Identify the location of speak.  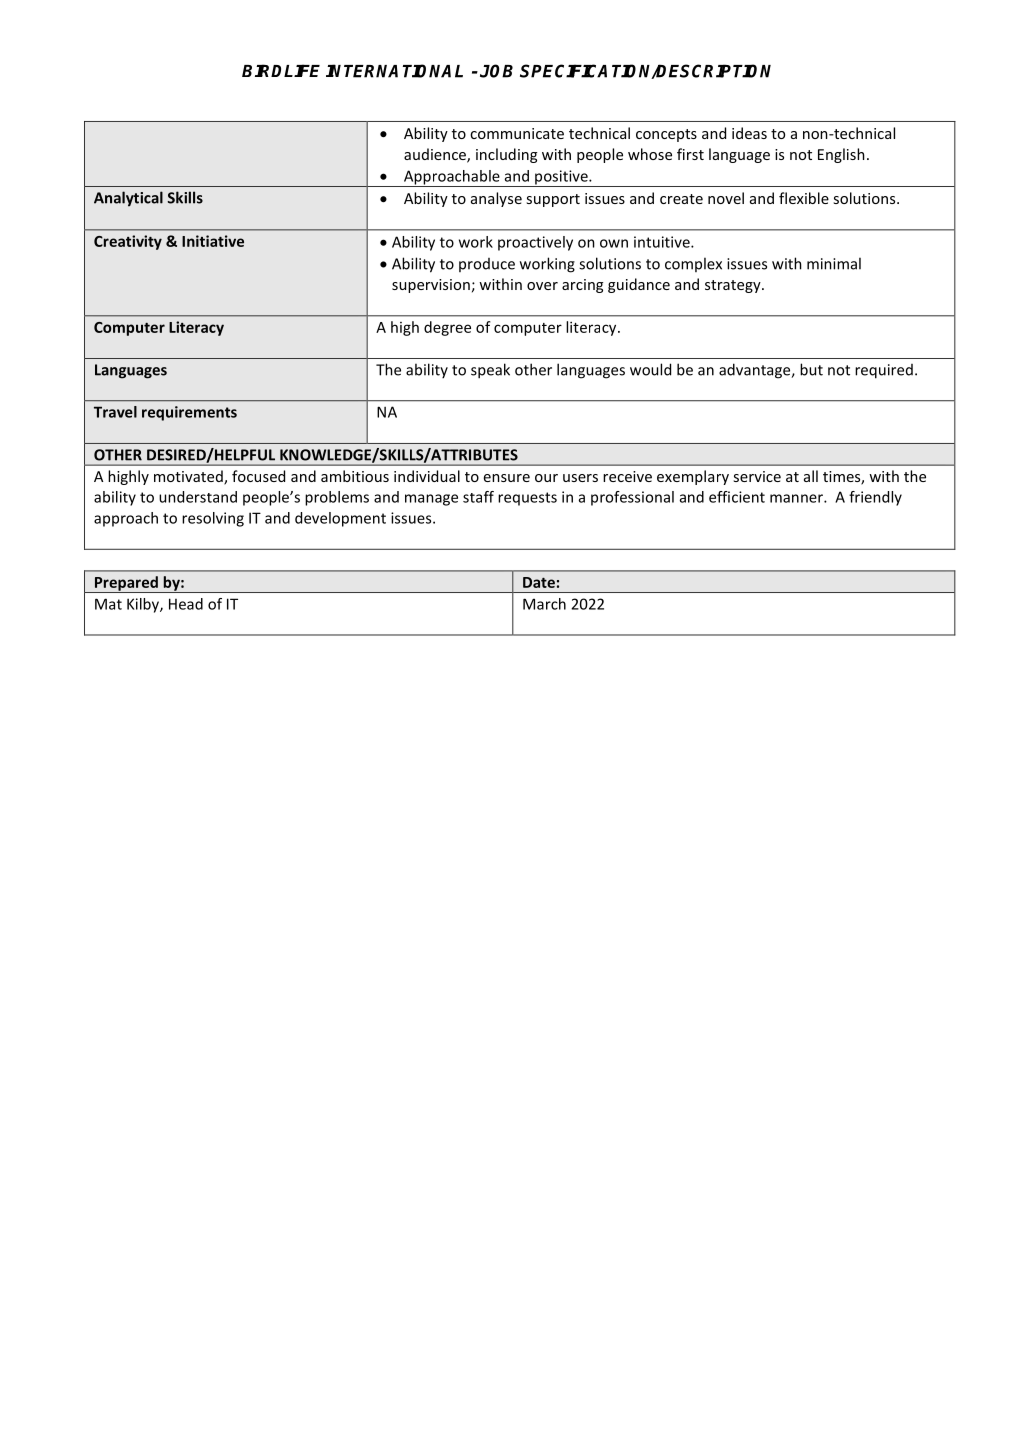
(490, 371).
